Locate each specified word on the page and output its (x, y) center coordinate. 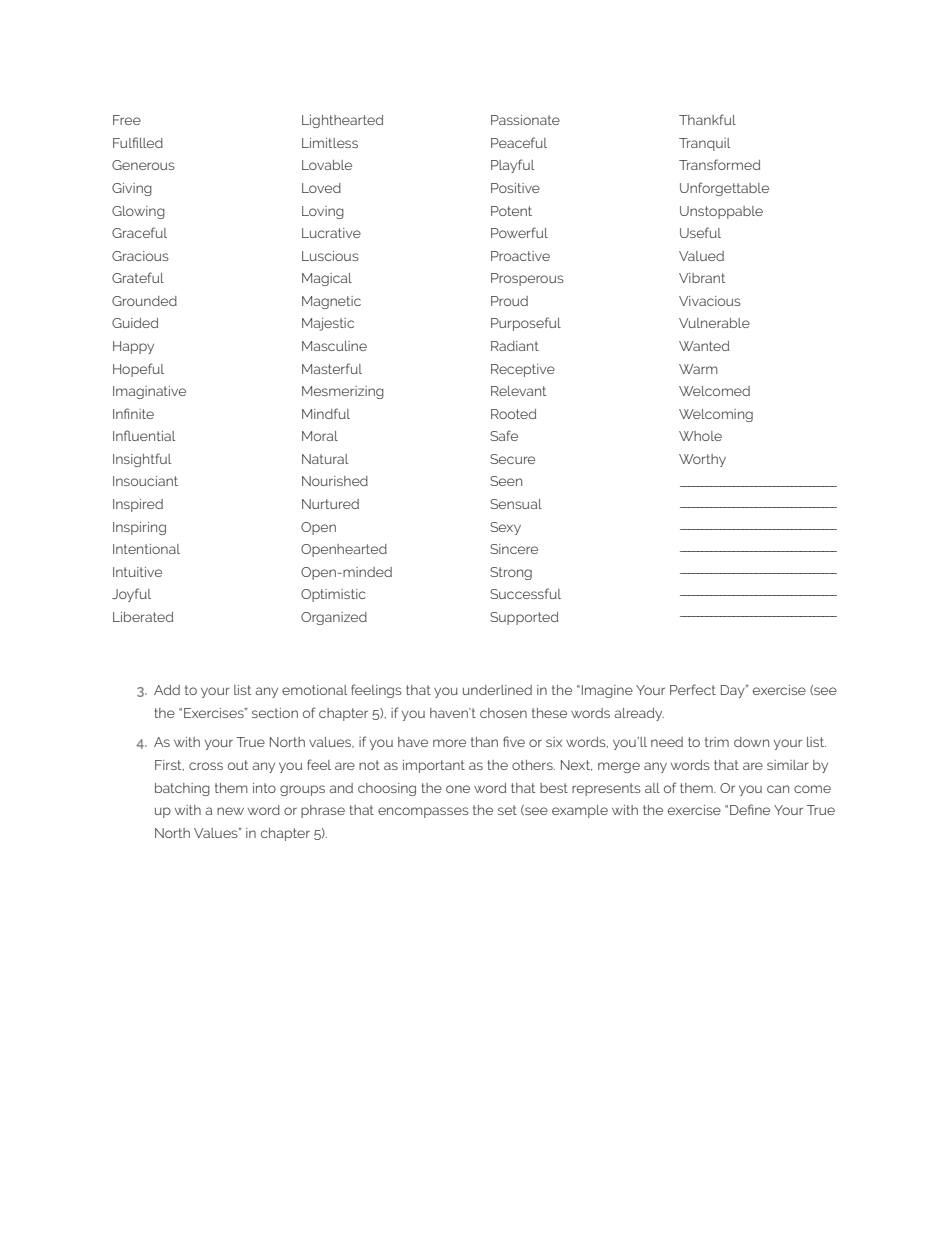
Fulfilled (138, 142)
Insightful (142, 460)
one (458, 789)
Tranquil (704, 144)
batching (182, 789)
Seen (506, 481)
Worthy (702, 460)
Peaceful (519, 142)
